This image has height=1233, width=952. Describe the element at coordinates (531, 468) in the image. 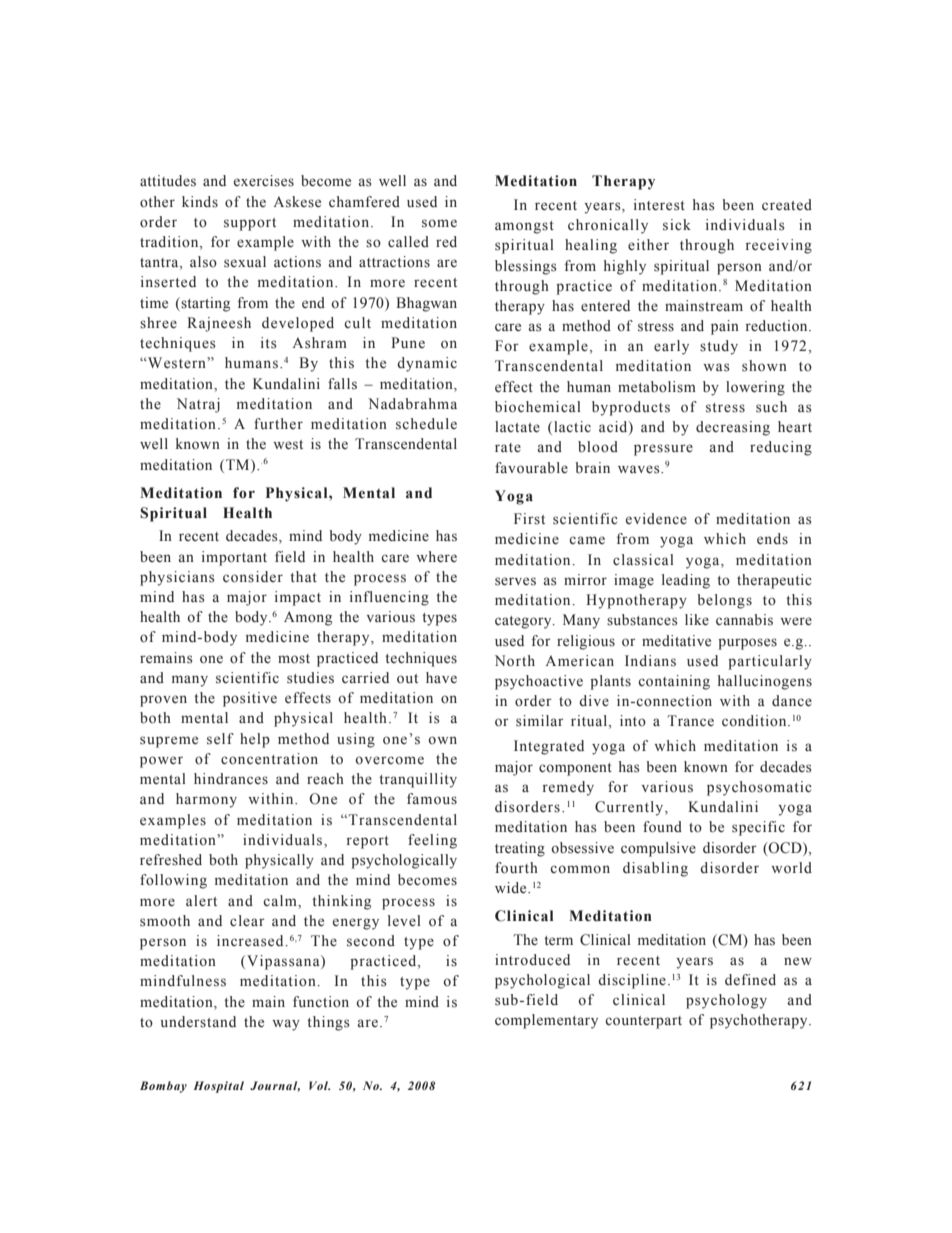

I see `favourable` at that location.
